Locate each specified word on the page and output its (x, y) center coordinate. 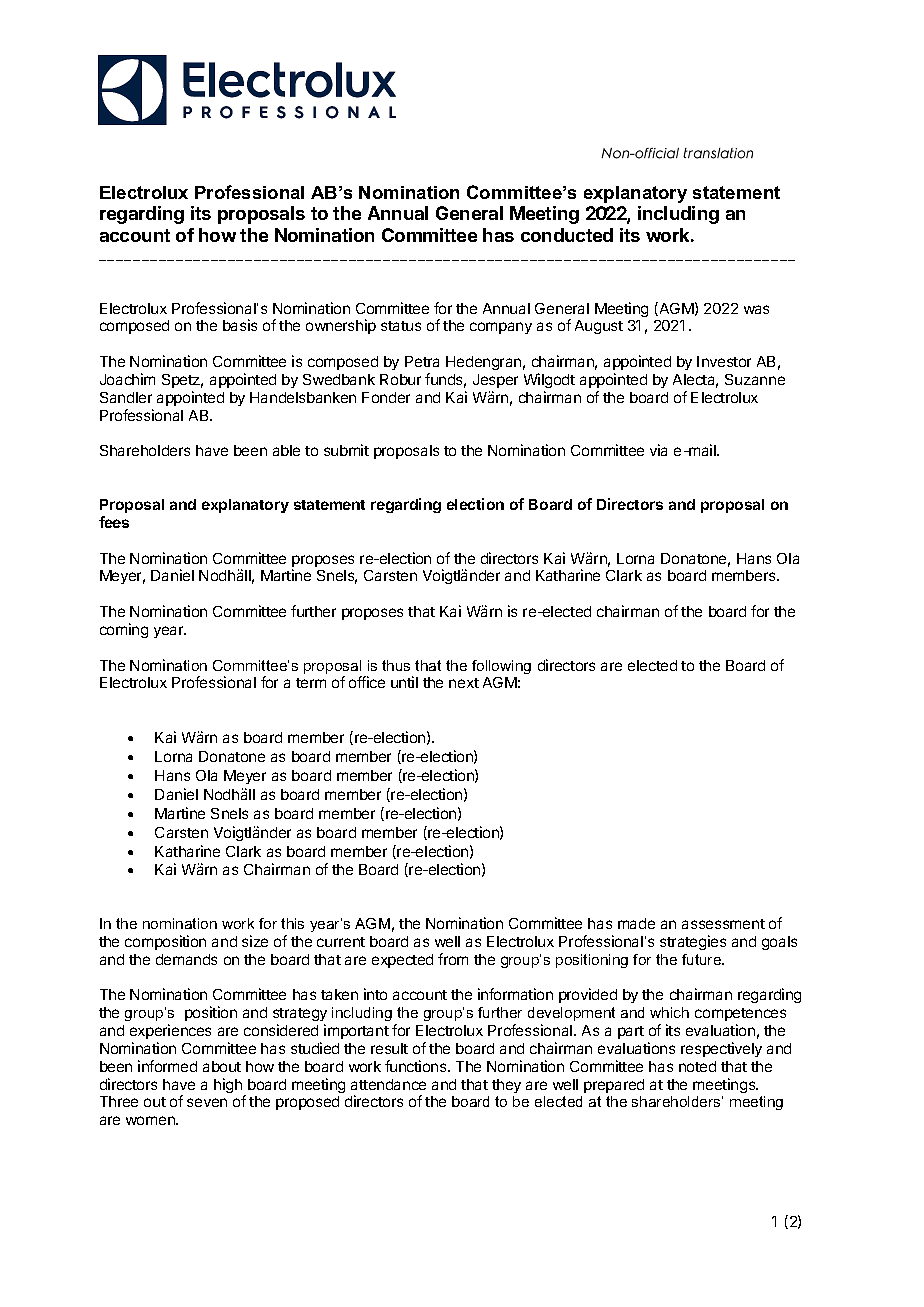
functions (417, 1066)
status (401, 326)
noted (697, 1066)
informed (167, 1066)
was (756, 309)
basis (240, 325)
